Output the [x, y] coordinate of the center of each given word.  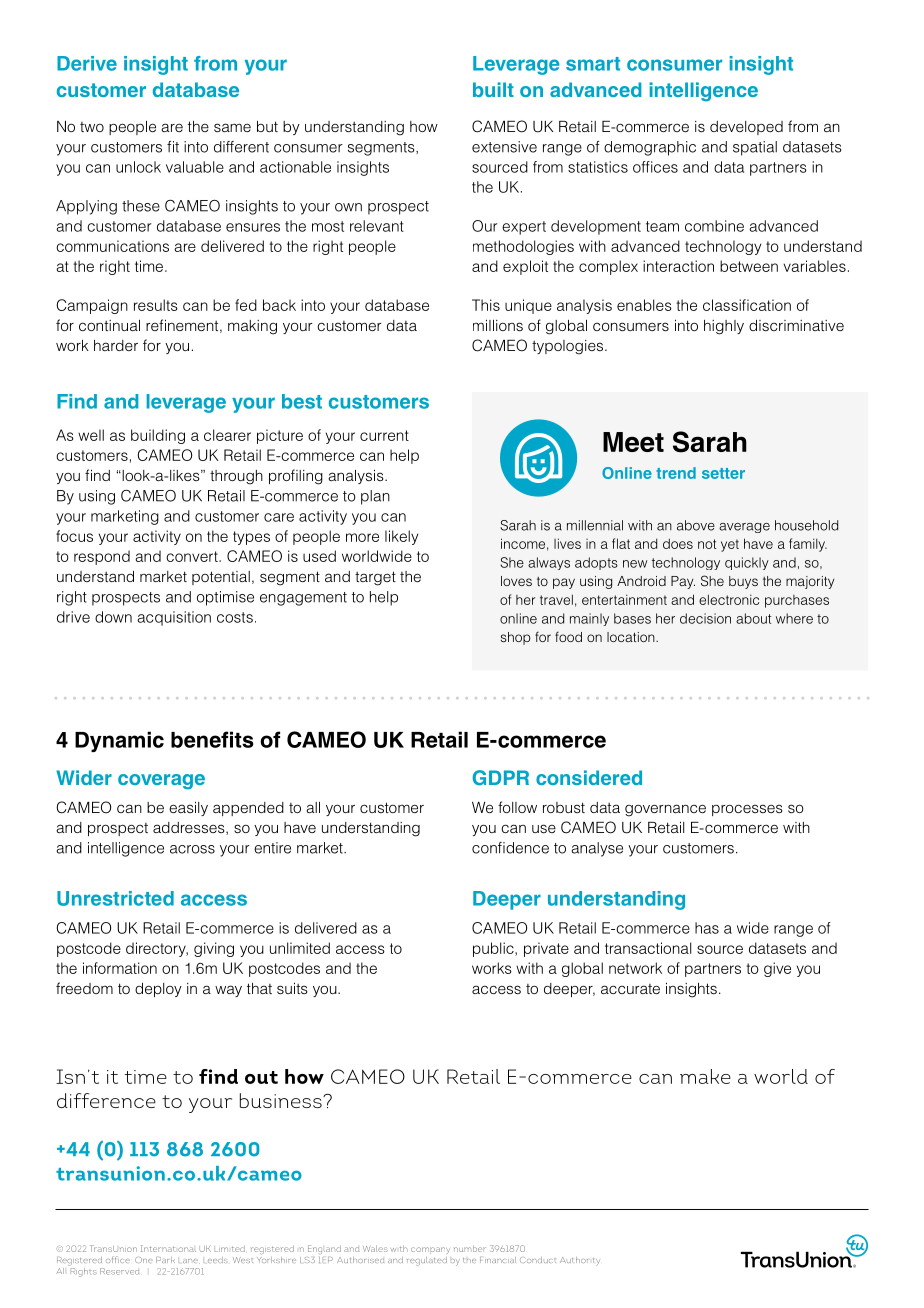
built [493, 89]
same [232, 127]
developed [746, 128]
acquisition [174, 618]
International [168, 1248]
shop [516, 638]
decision [705, 618]
